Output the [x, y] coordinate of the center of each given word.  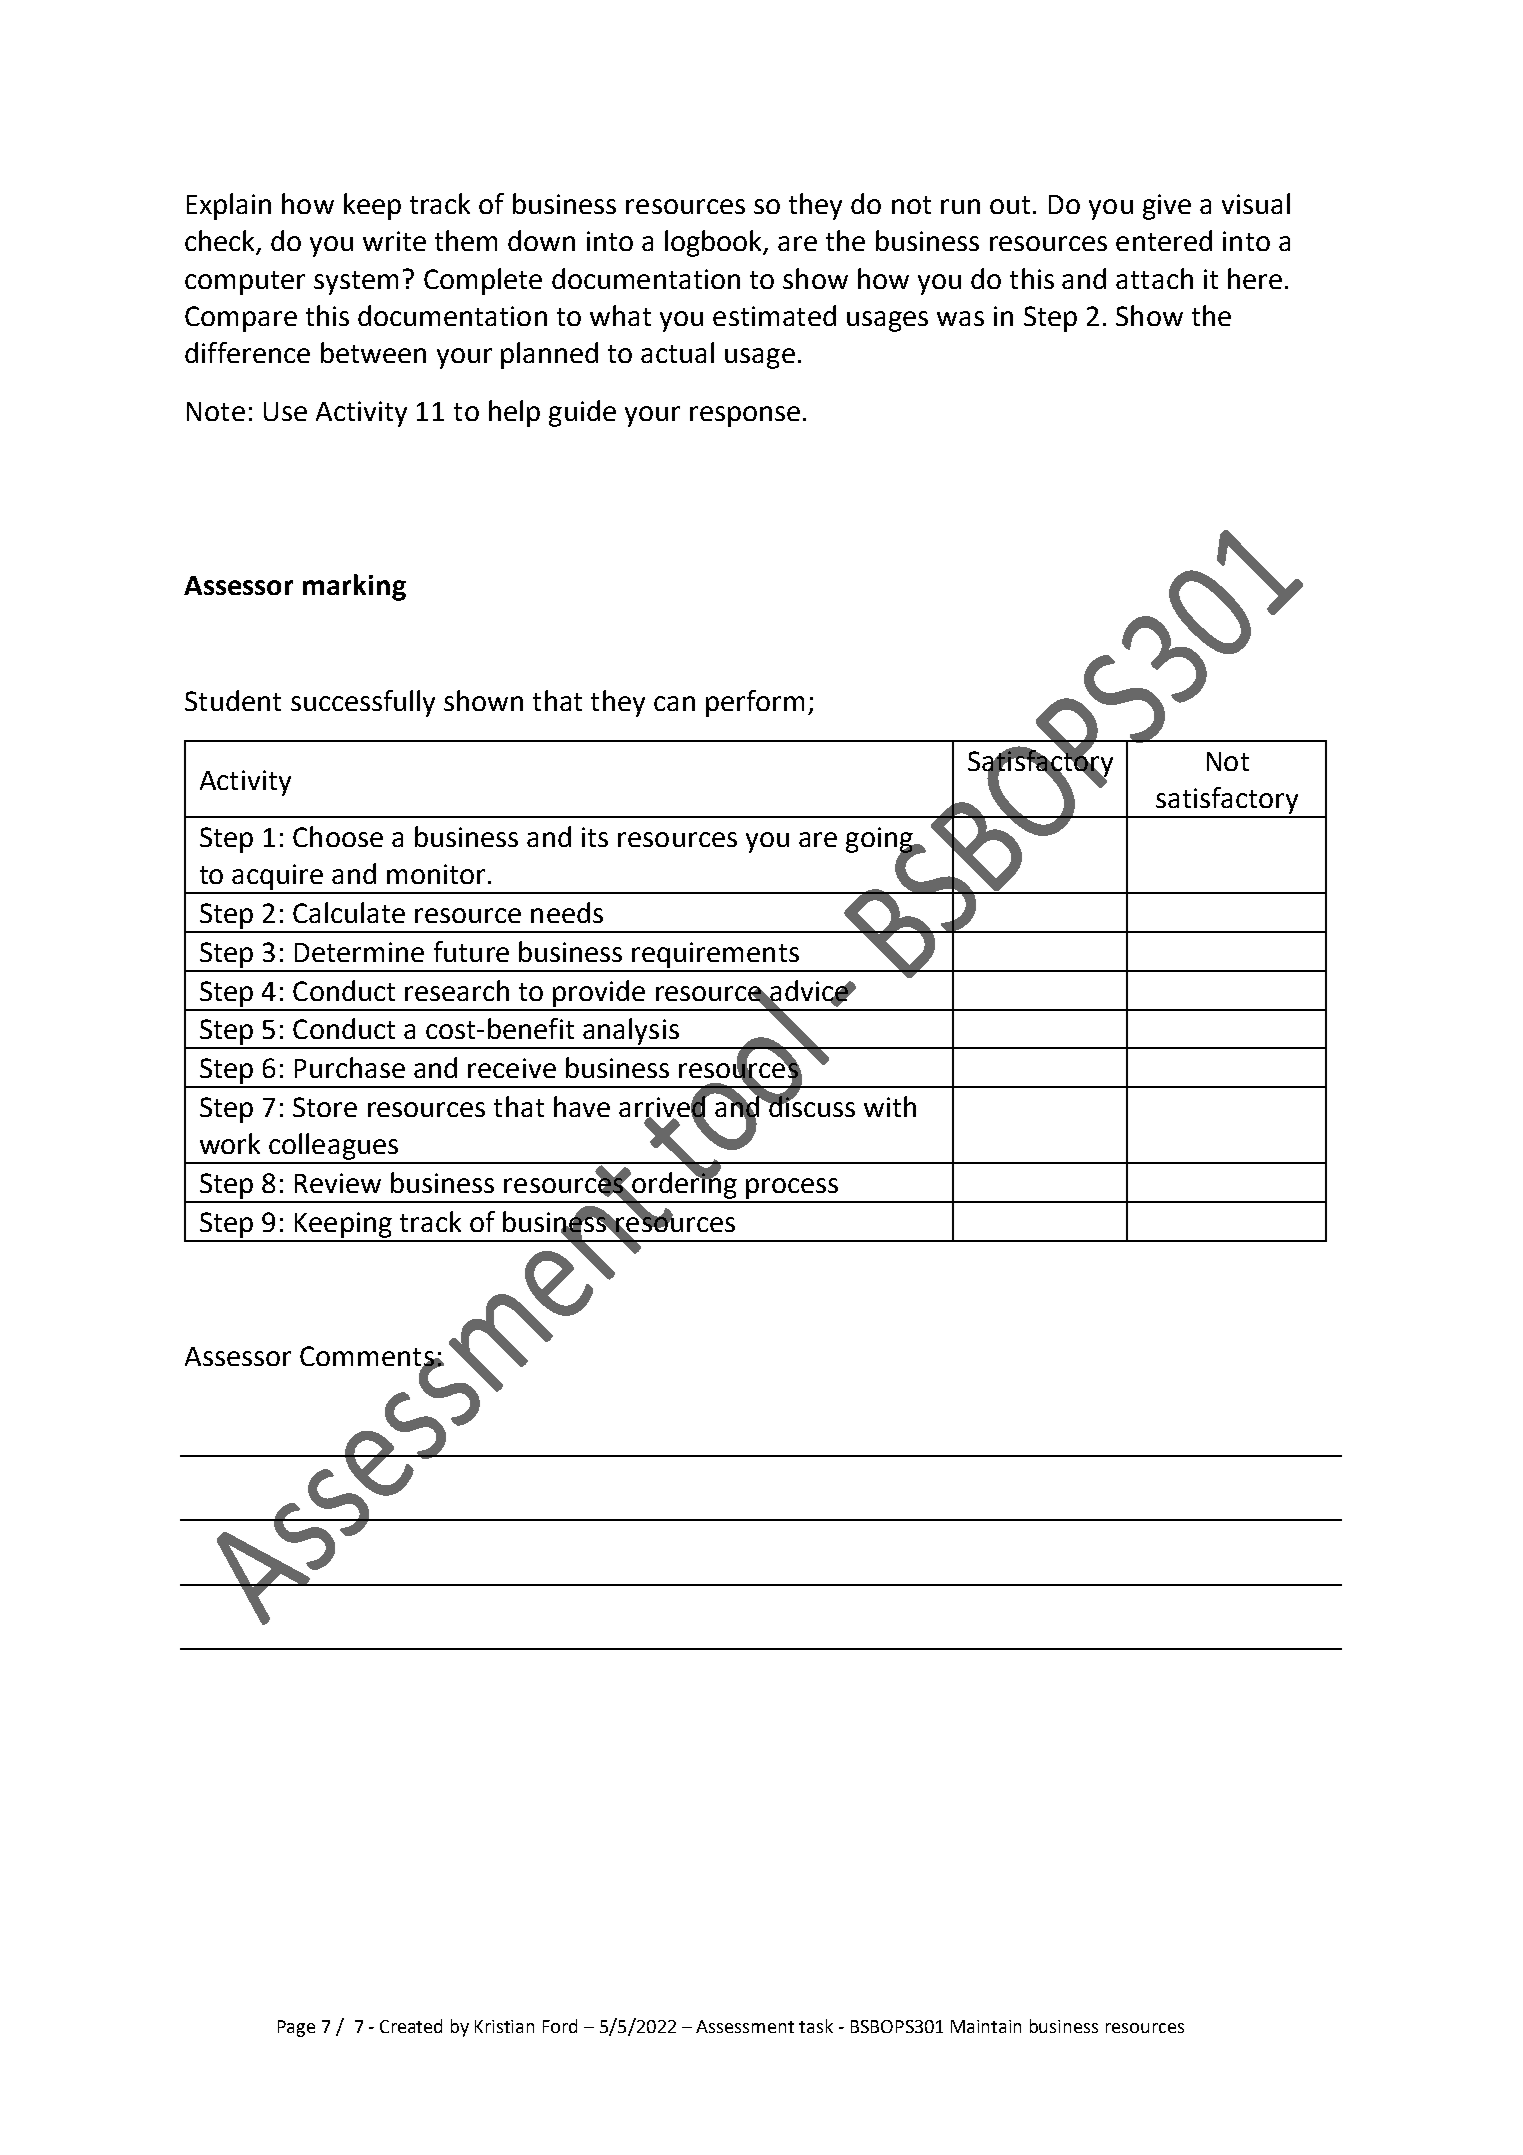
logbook [715, 243]
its [595, 837]
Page [296, 2028]
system [356, 283]
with [890, 1106]
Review [338, 1183]
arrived [663, 1106]
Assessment [745, 2026]
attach [1154, 278]
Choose [338, 836]
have [582, 1106]
